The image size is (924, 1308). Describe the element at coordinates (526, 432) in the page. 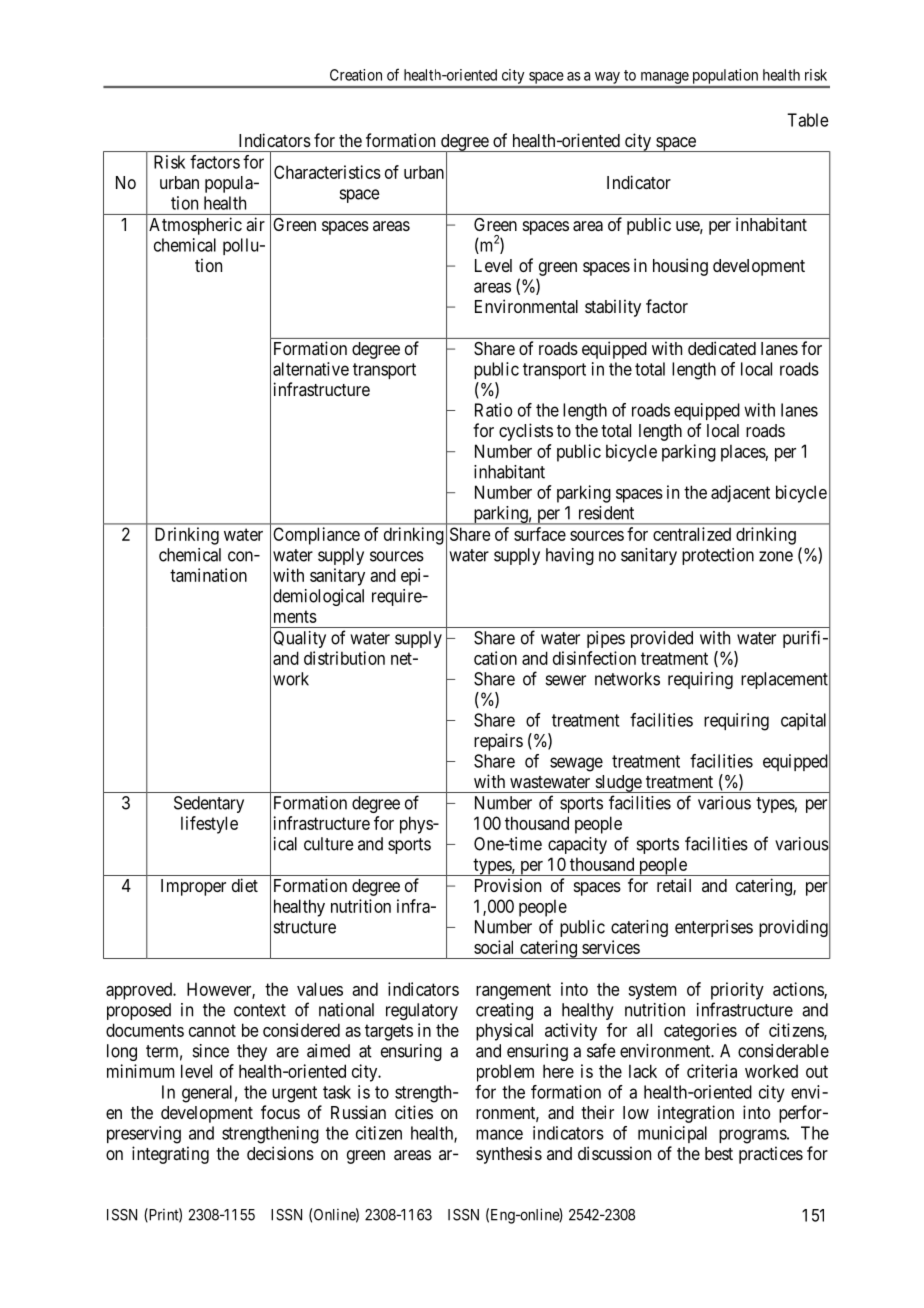

I see `cyclists` at that location.
